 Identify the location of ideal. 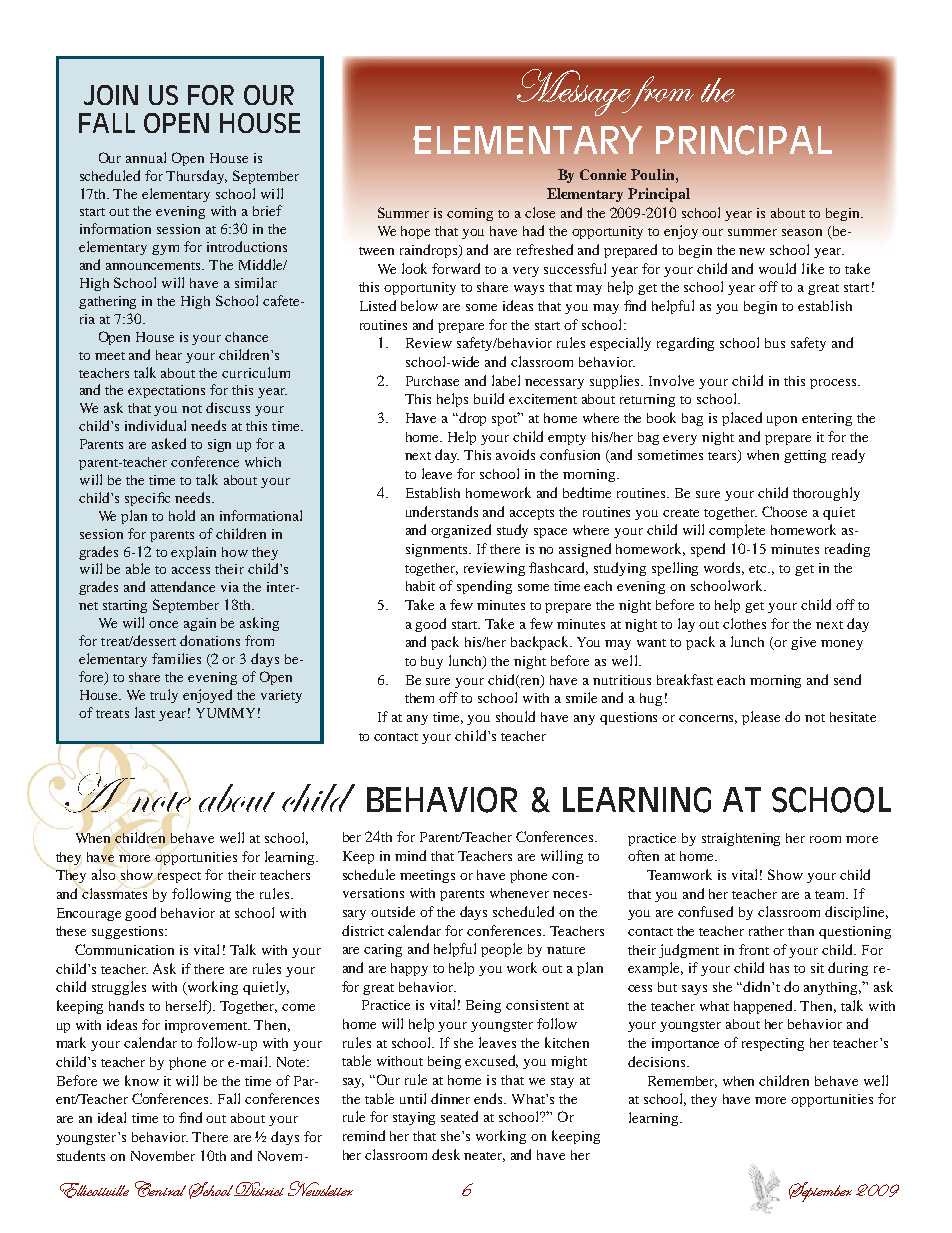
(112, 1117).
